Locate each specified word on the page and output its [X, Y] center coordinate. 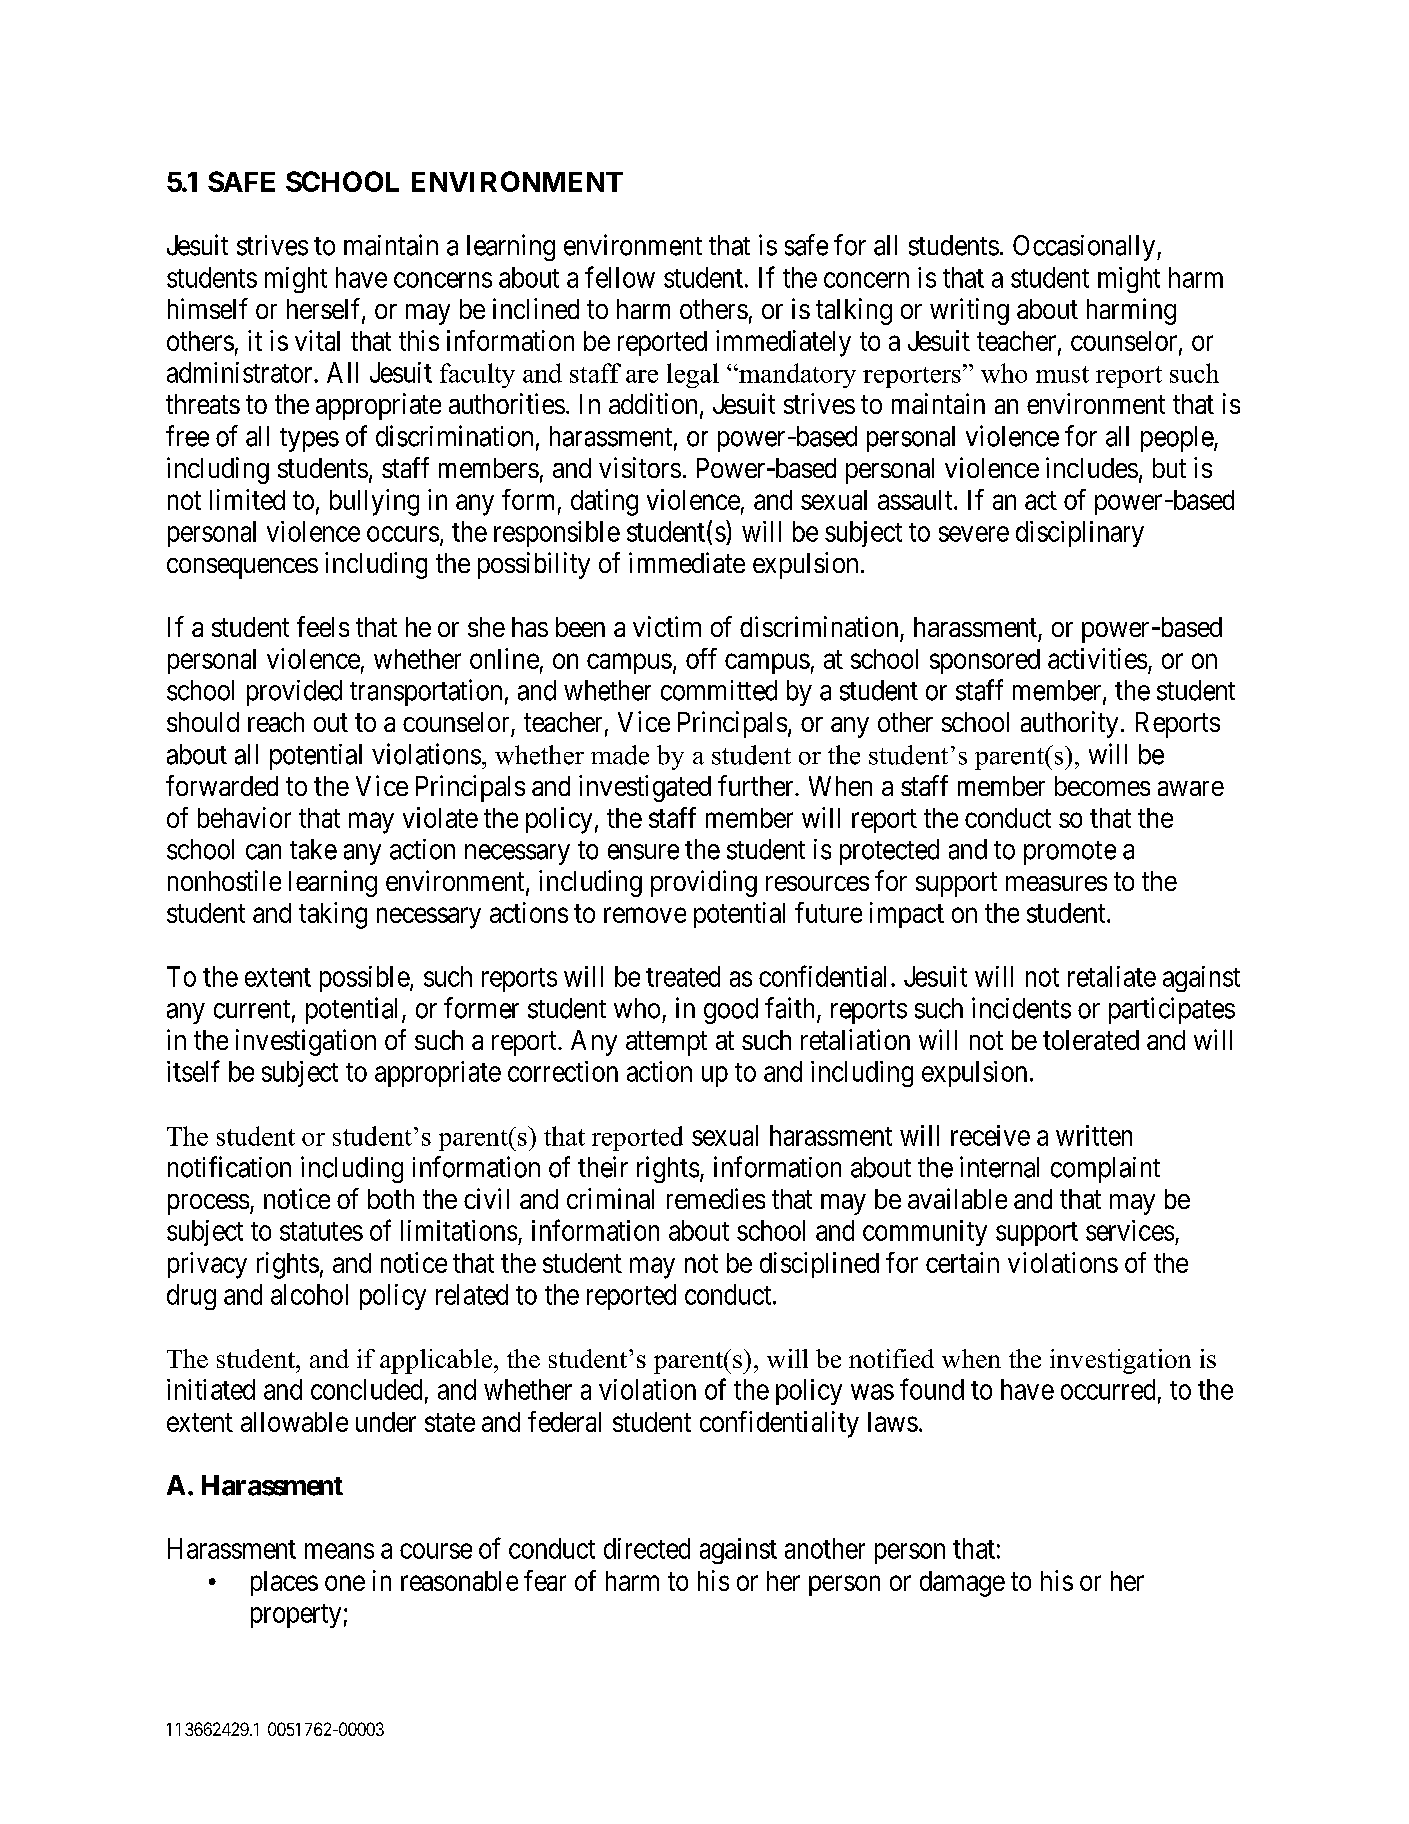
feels [323, 626]
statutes [321, 1231]
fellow [620, 277]
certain [962, 1262]
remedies [716, 1198]
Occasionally [1085, 248]
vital [317, 340]
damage [962, 1584]
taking [333, 915]
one [345, 1583]
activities [1097, 658]
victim [667, 626]
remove [645, 915]
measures [1056, 883]
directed [647, 1548]
